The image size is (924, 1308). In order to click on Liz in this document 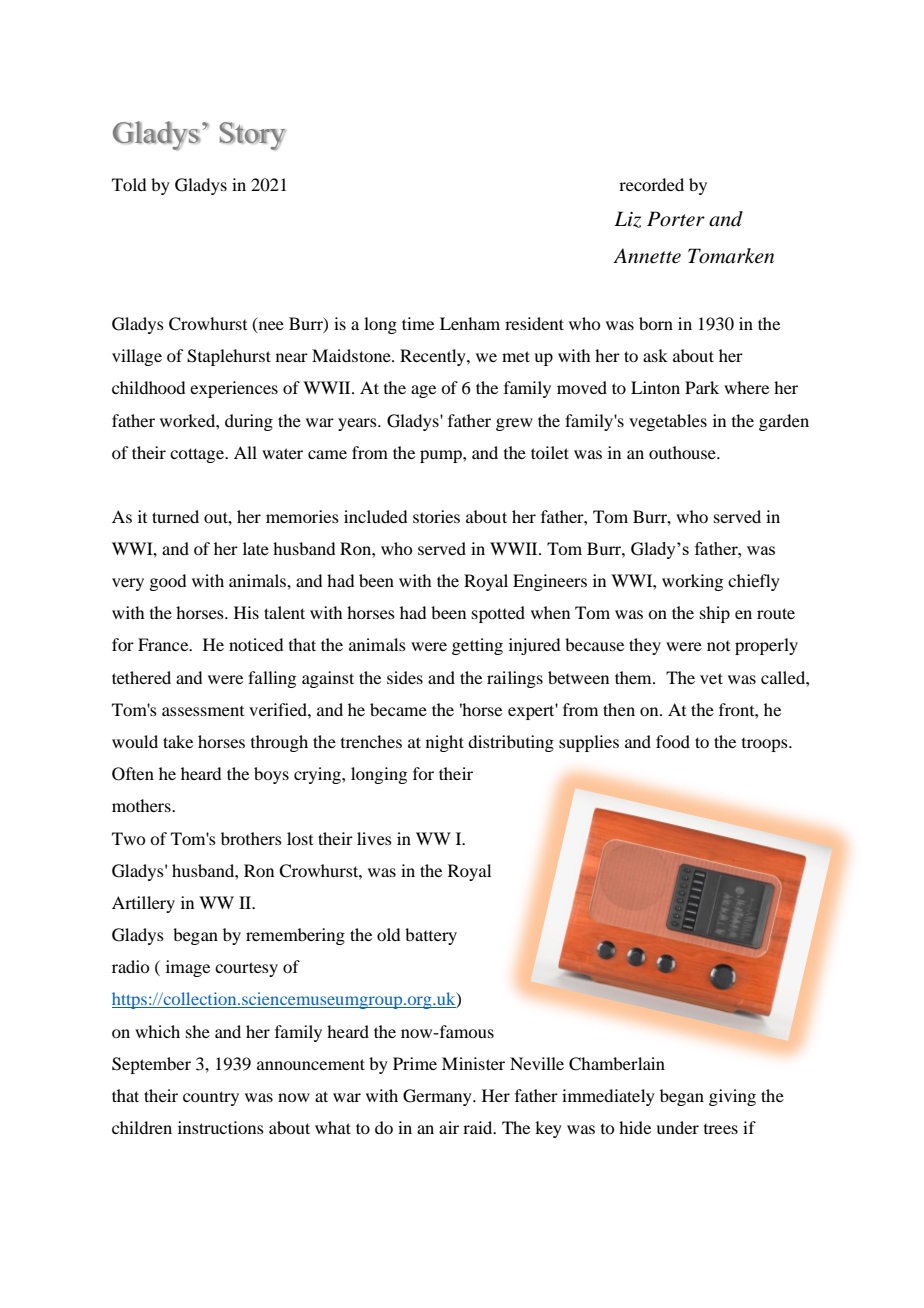, I will do `click(627, 219)`.
